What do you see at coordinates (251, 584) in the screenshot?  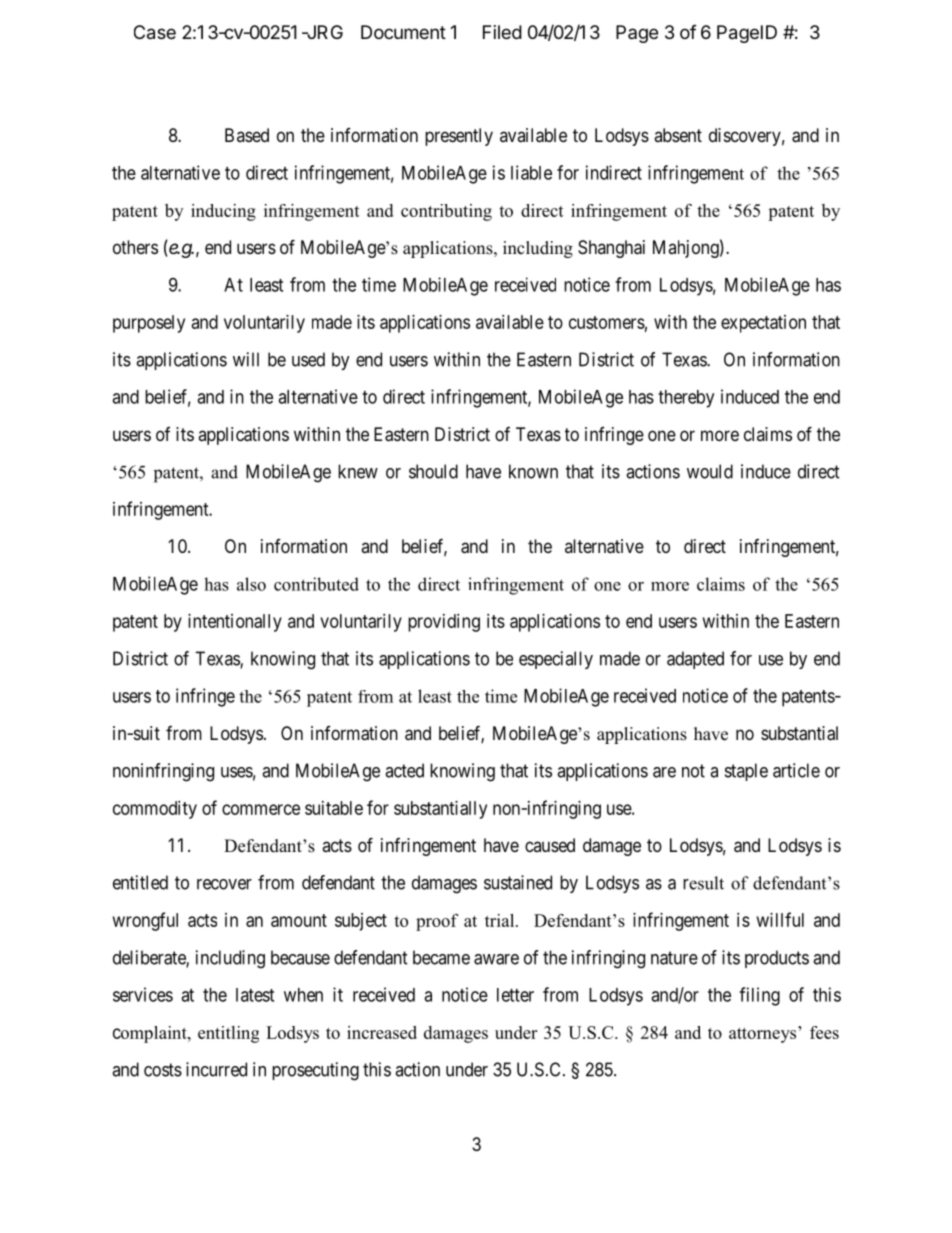 I see `also` at bounding box center [251, 584].
